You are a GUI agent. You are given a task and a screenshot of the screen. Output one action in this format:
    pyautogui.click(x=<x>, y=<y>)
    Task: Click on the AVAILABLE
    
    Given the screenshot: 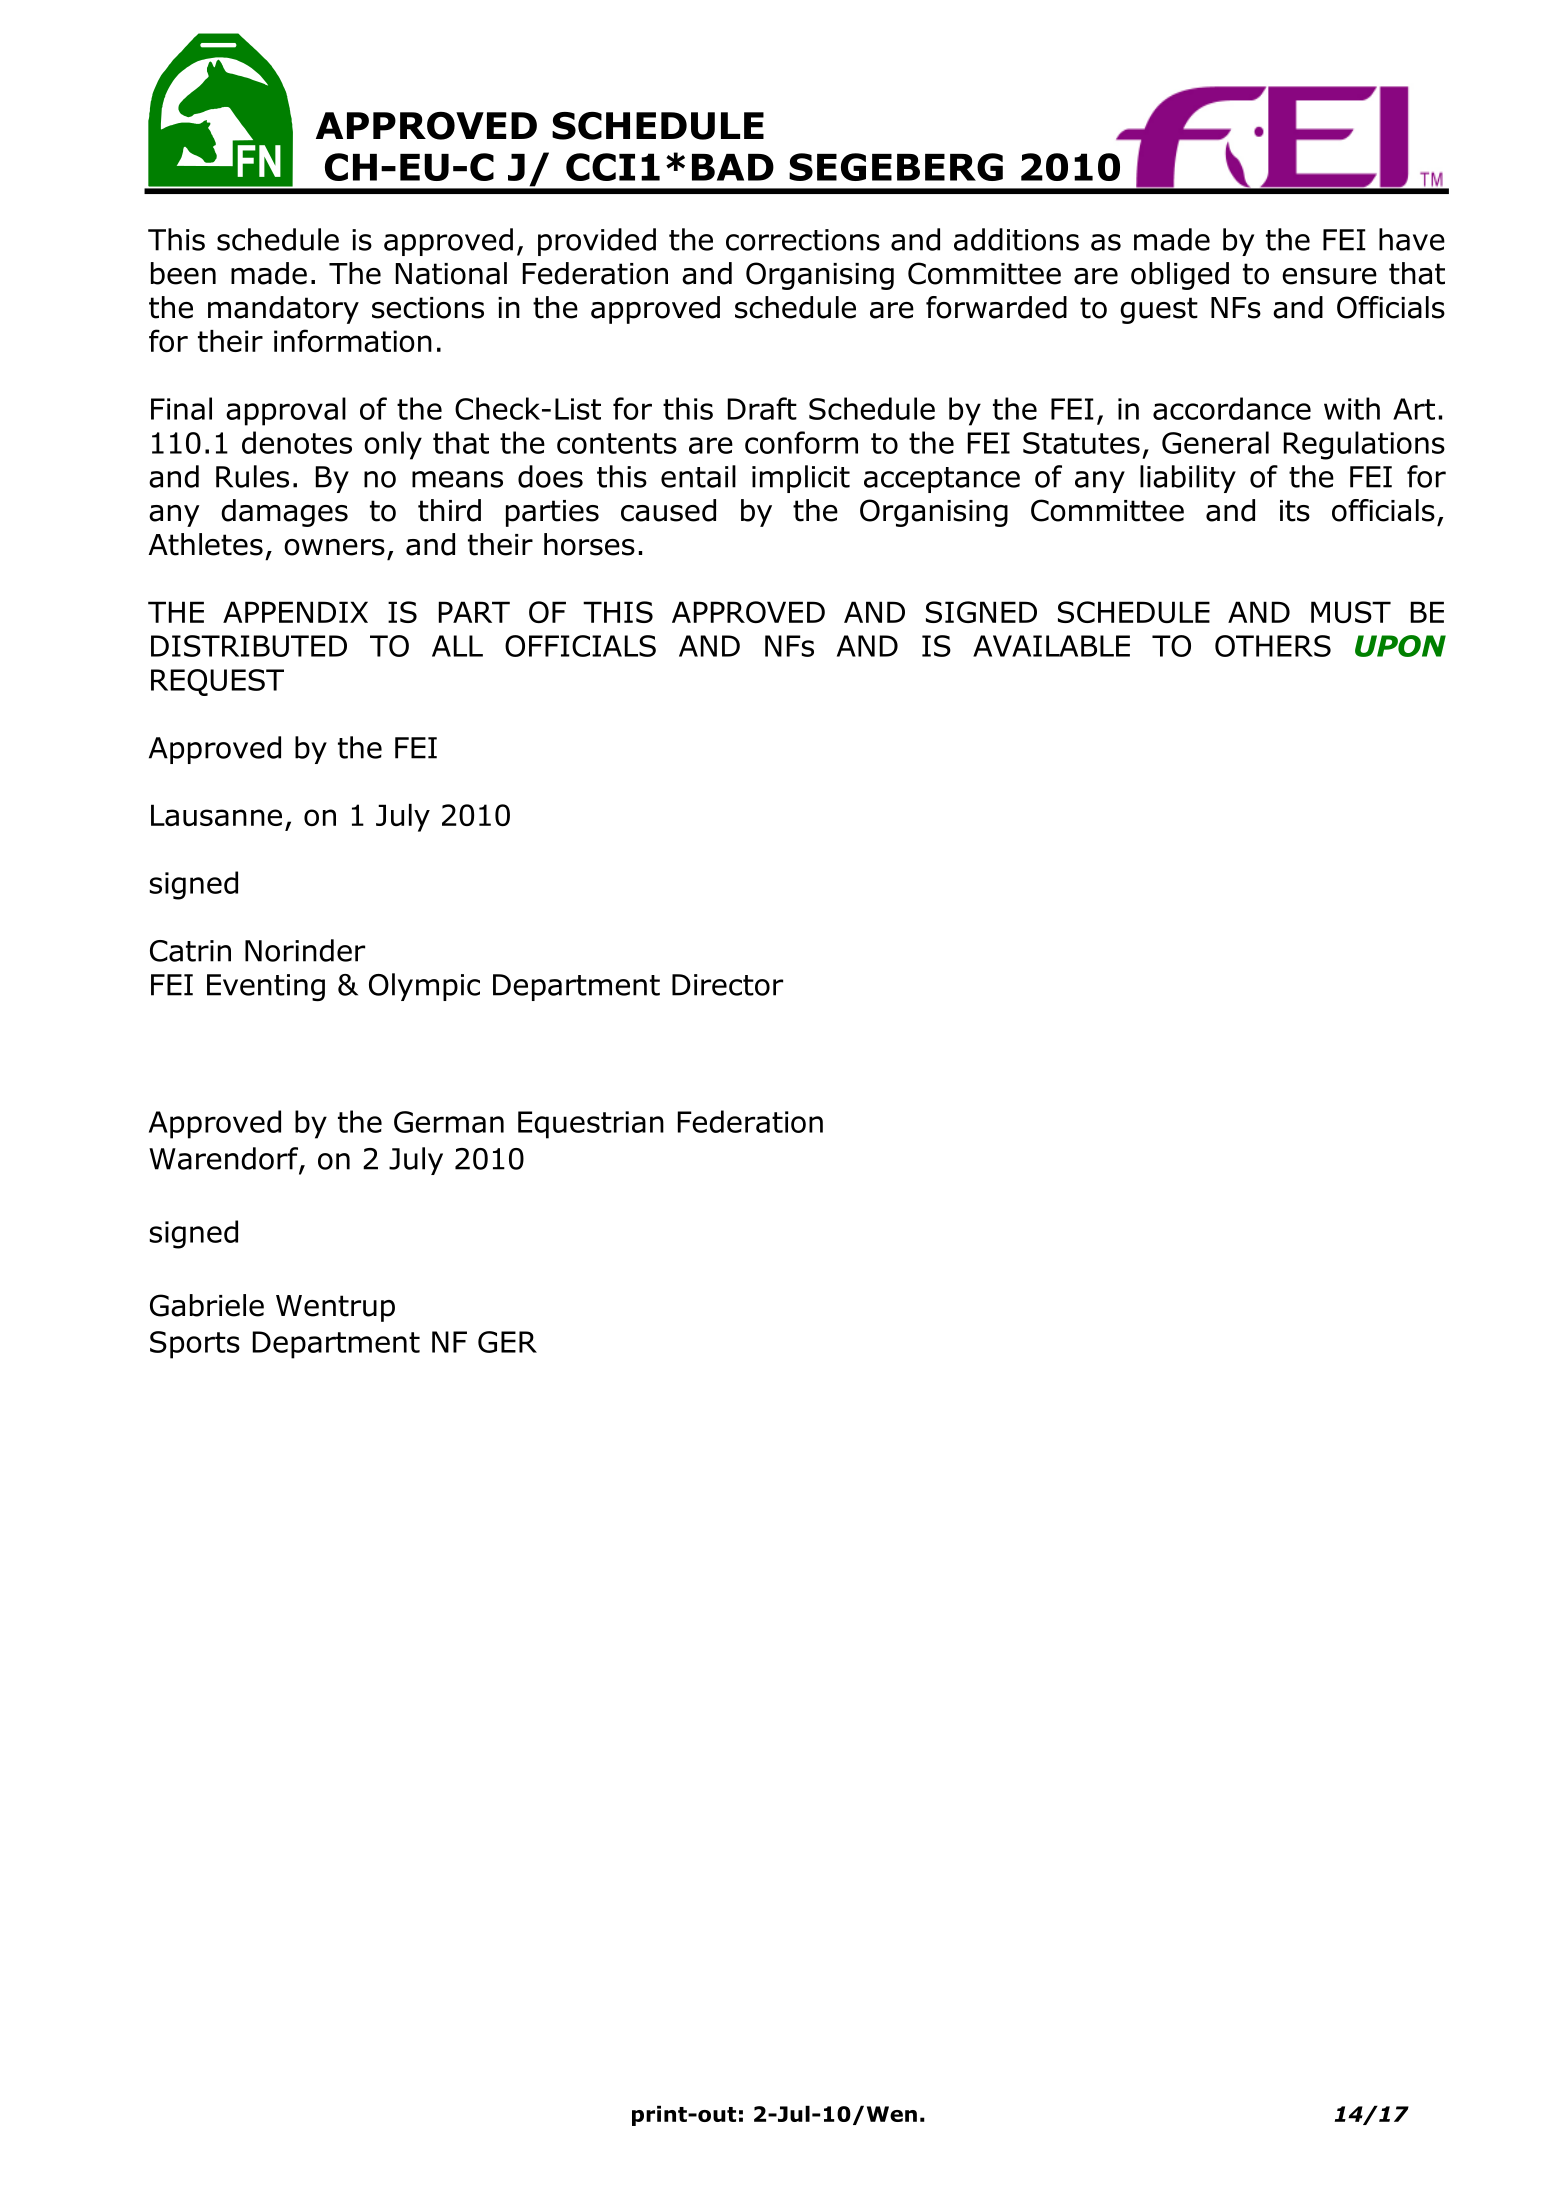 What is the action you would take?
    pyautogui.click(x=1051, y=646)
